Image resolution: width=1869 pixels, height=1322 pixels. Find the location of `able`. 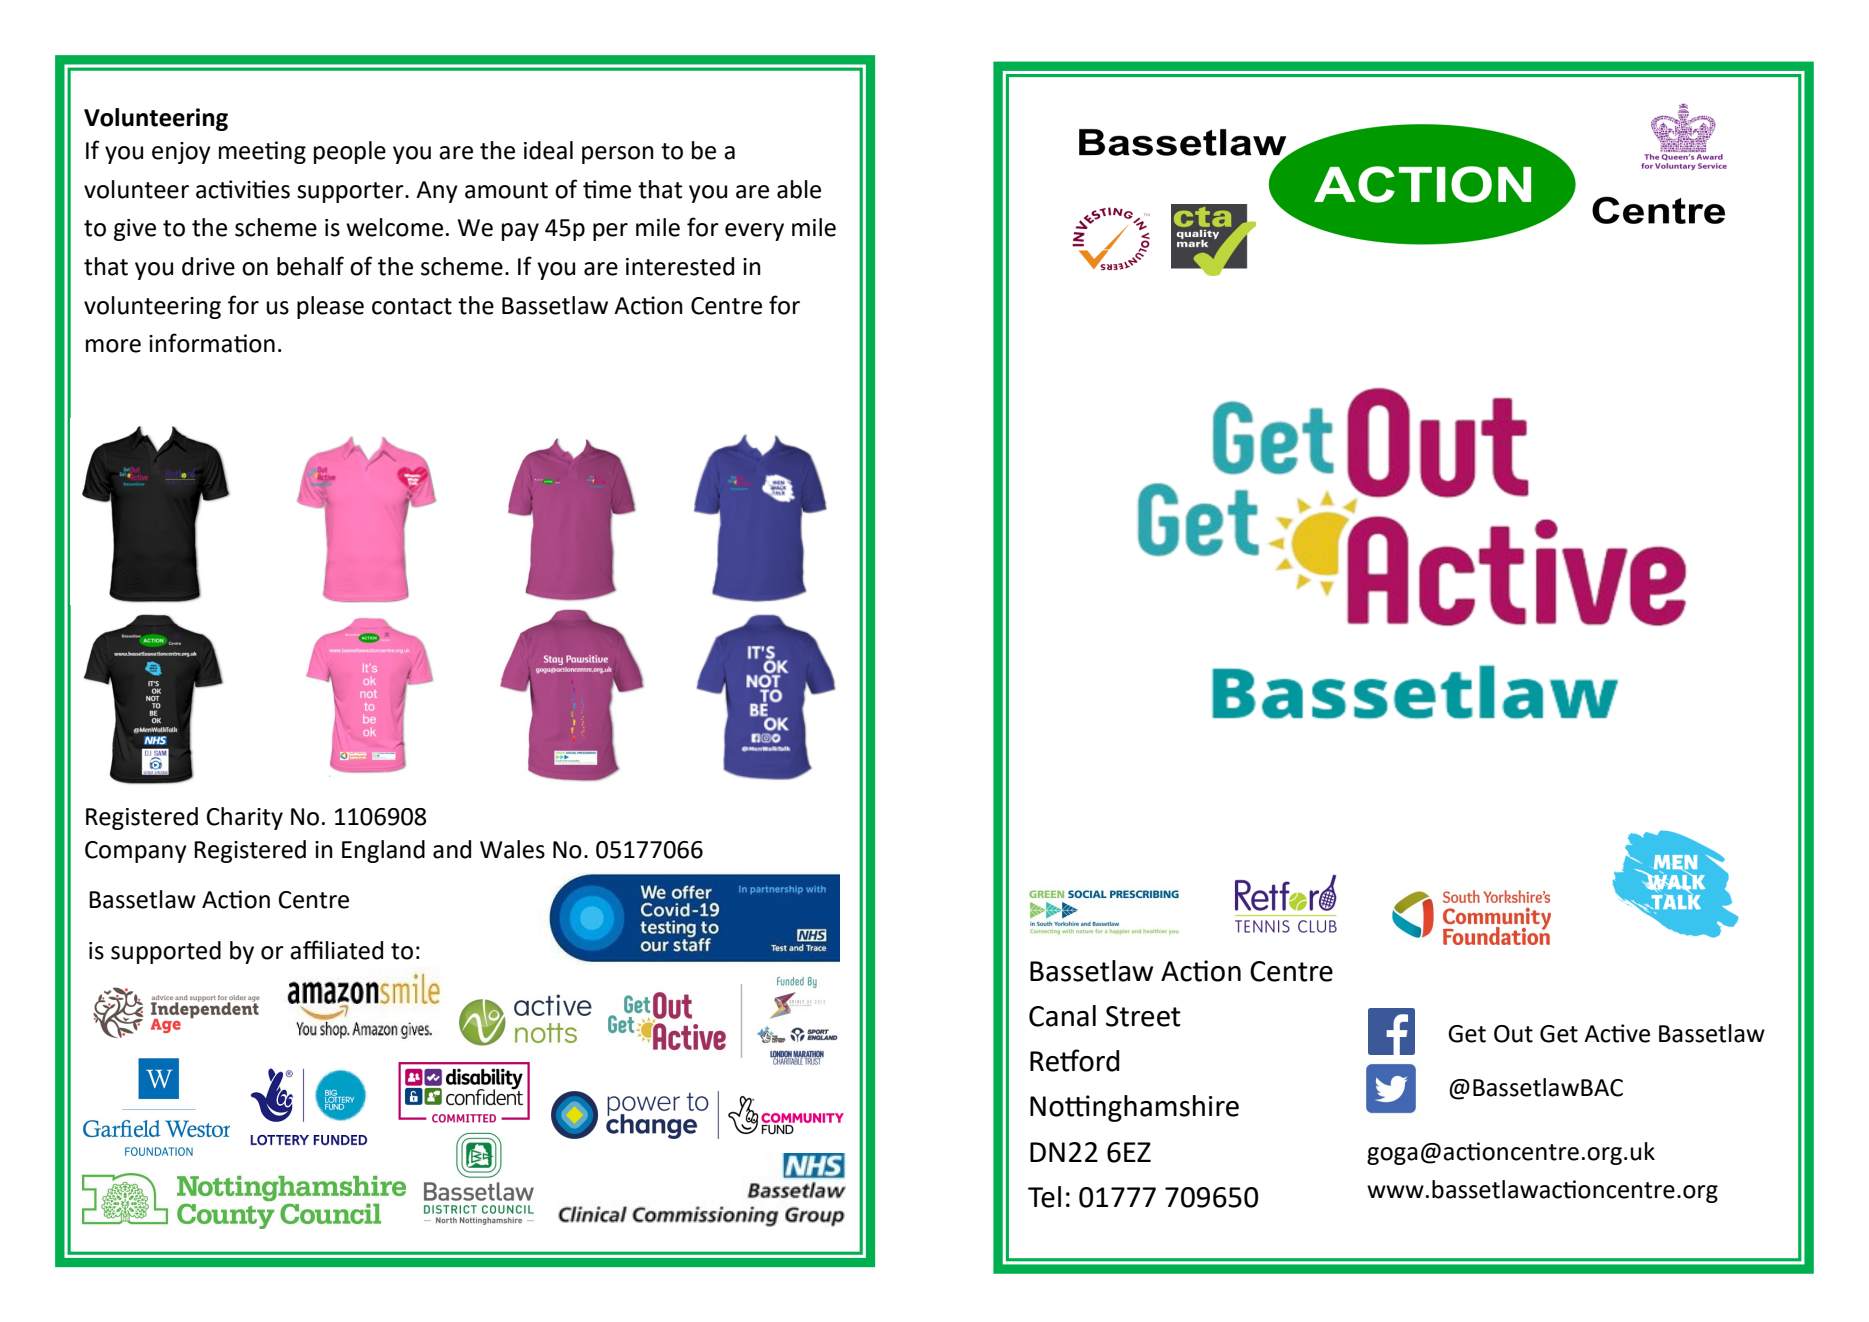

able is located at coordinates (799, 189).
